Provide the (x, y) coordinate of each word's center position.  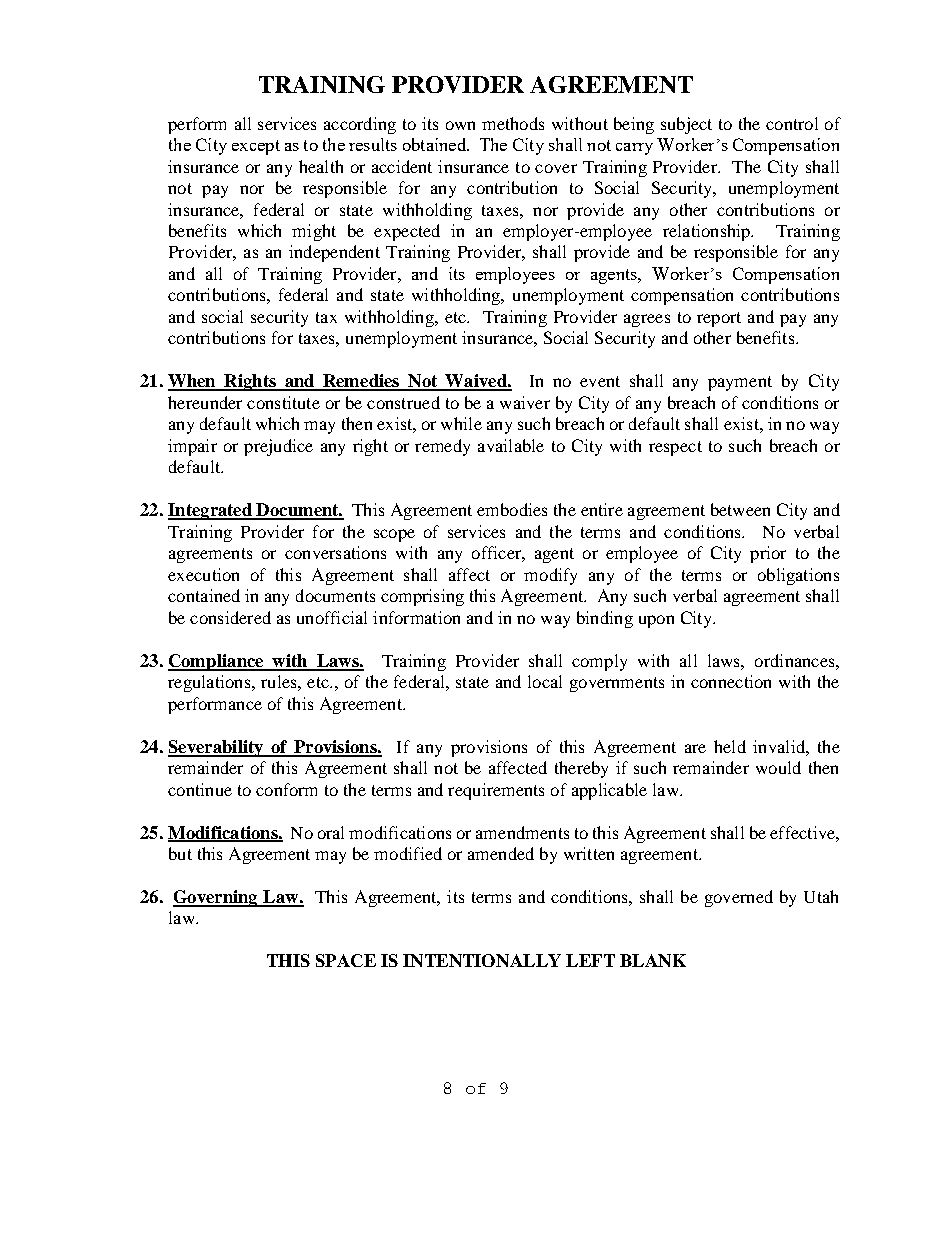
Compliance (217, 662)
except (256, 147)
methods (513, 123)
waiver (525, 402)
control (792, 123)
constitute (283, 402)
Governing (216, 898)
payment (740, 383)
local (545, 681)
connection (731, 681)
